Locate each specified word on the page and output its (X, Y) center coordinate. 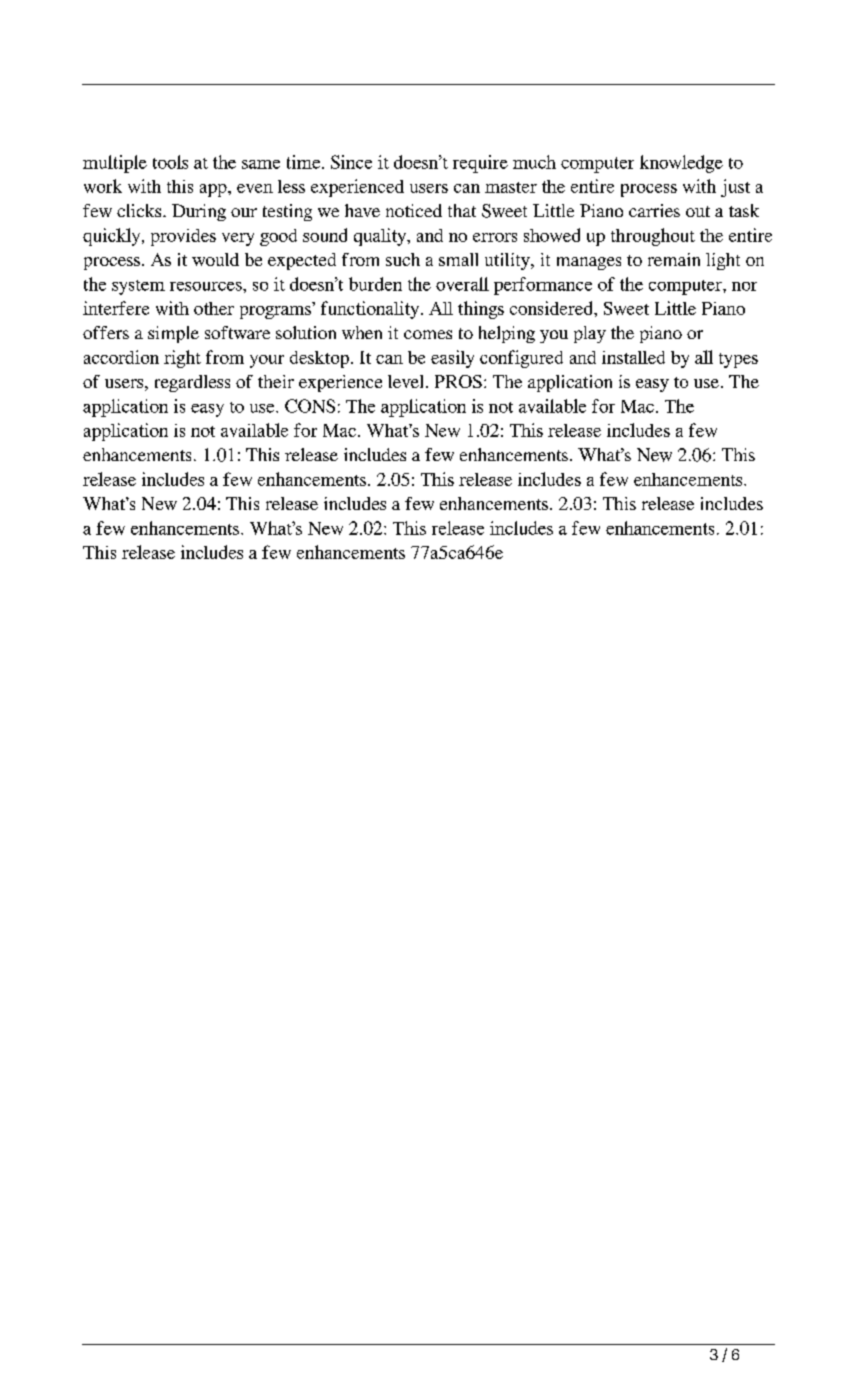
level (405, 381)
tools (170, 162)
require (480, 164)
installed (633, 357)
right (182, 359)
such (403, 259)
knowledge (681, 164)
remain (674, 259)
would (215, 259)
